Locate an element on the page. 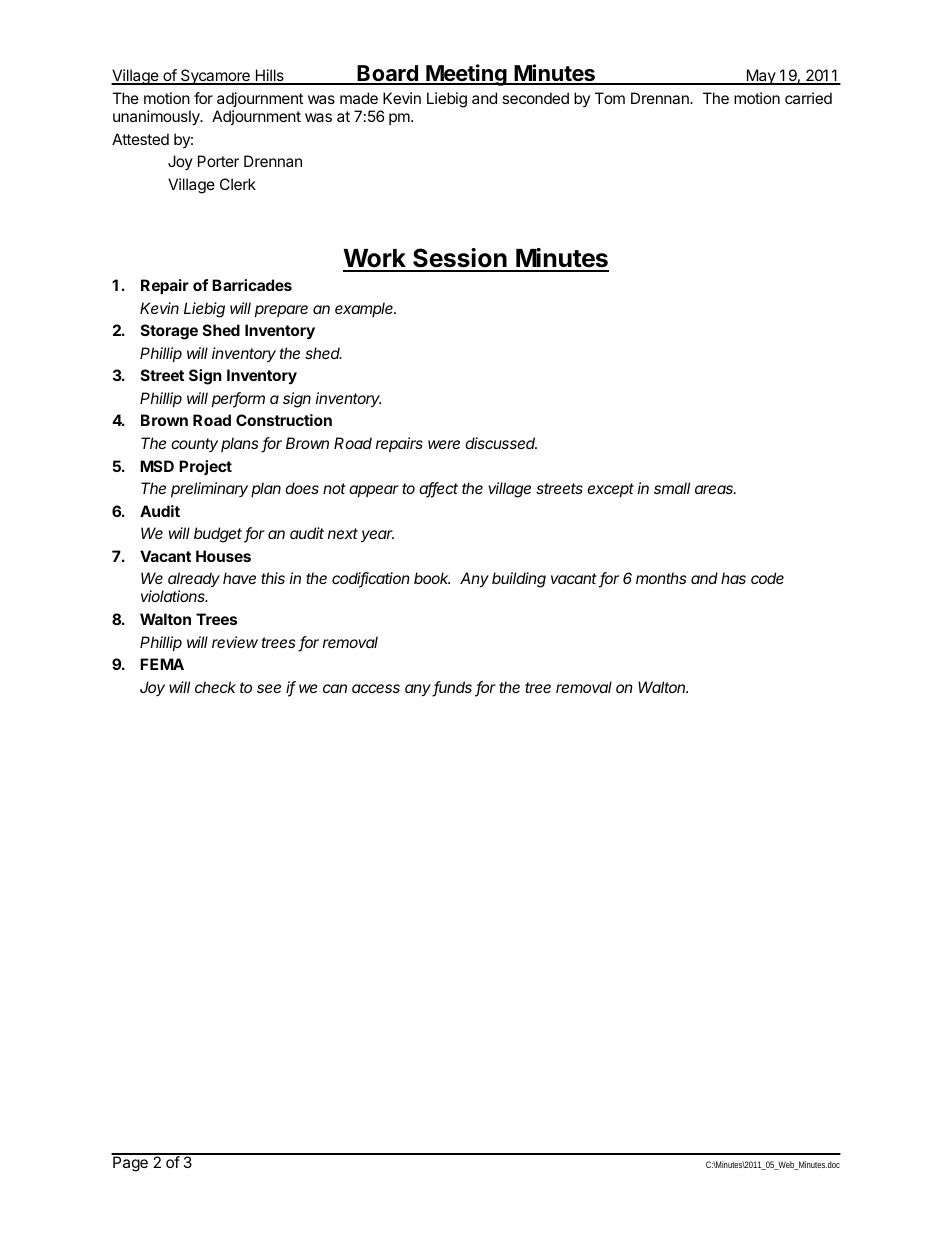 The image size is (952, 1233). Meeting is located at coordinates (466, 75).
